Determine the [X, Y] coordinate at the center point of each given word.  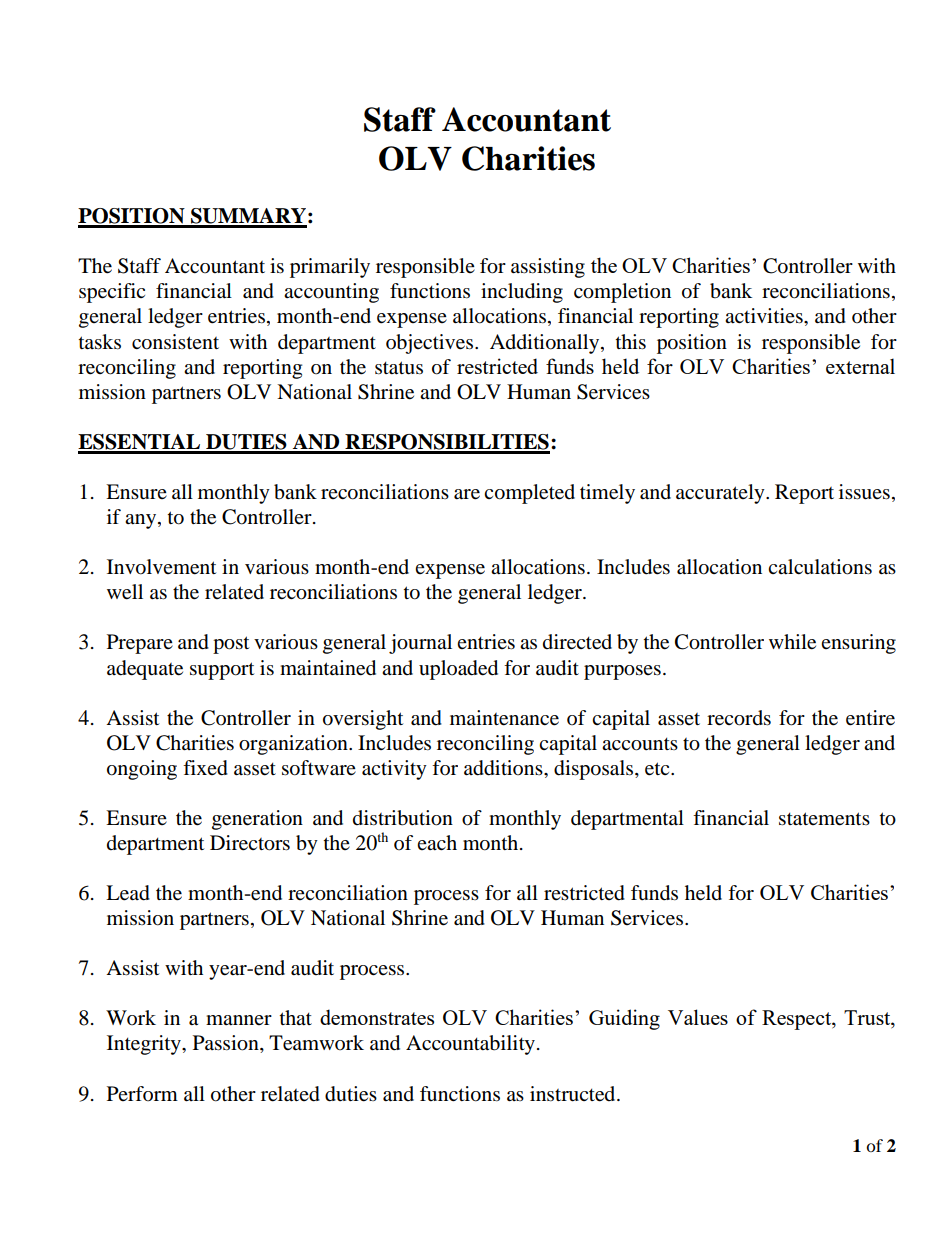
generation [257, 820]
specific [112, 293]
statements [824, 819]
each [437, 842]
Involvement [161, 567]
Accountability [470, 1045]
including [522, 293]
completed [529, 494]
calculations [820, 567]
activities [765, 316]
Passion [227, 1044]
